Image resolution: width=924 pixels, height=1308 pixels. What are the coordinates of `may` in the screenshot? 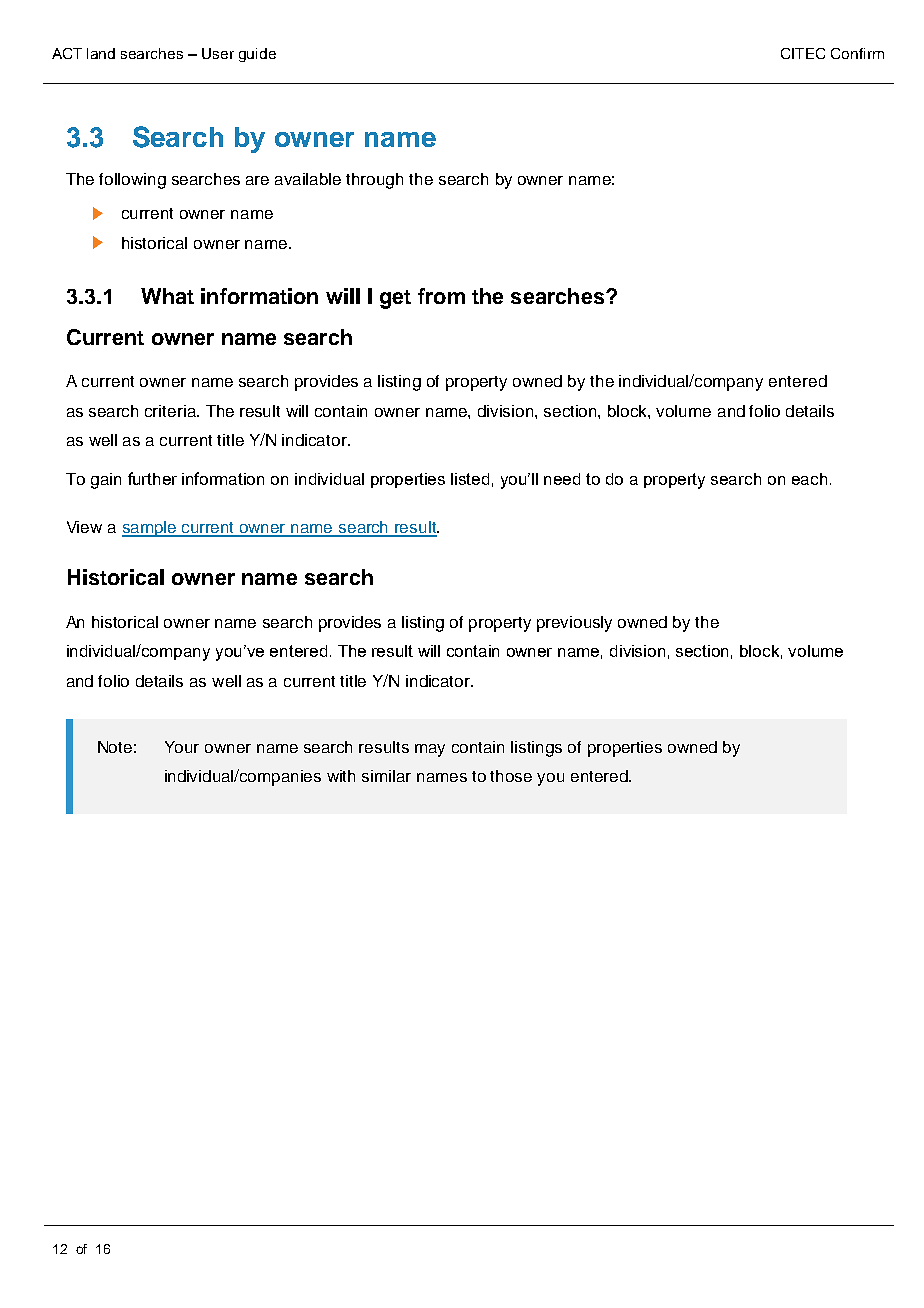 It's located at (430, 750).
